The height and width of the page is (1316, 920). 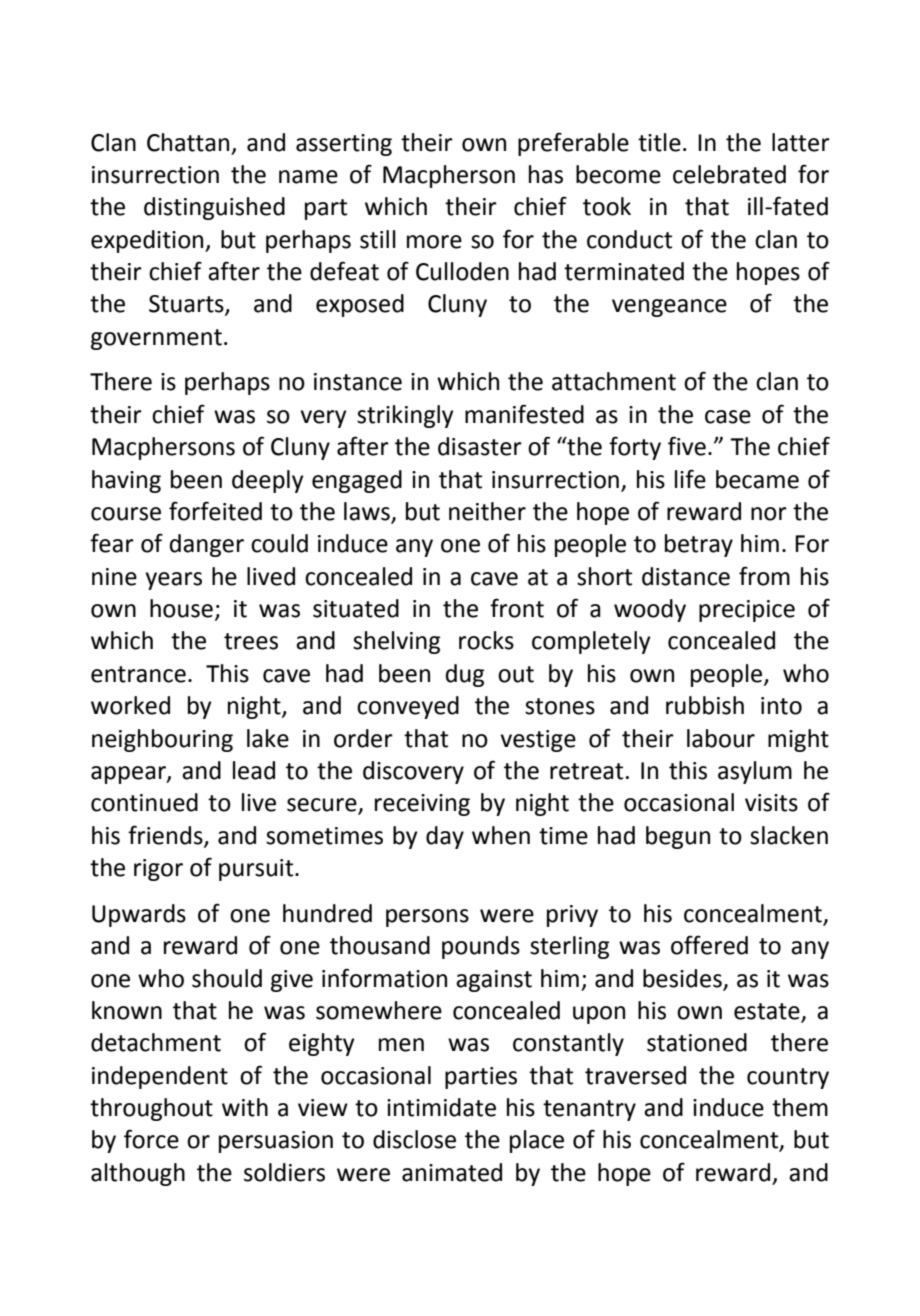 I want to click on government, so click(x=156, y=339).
